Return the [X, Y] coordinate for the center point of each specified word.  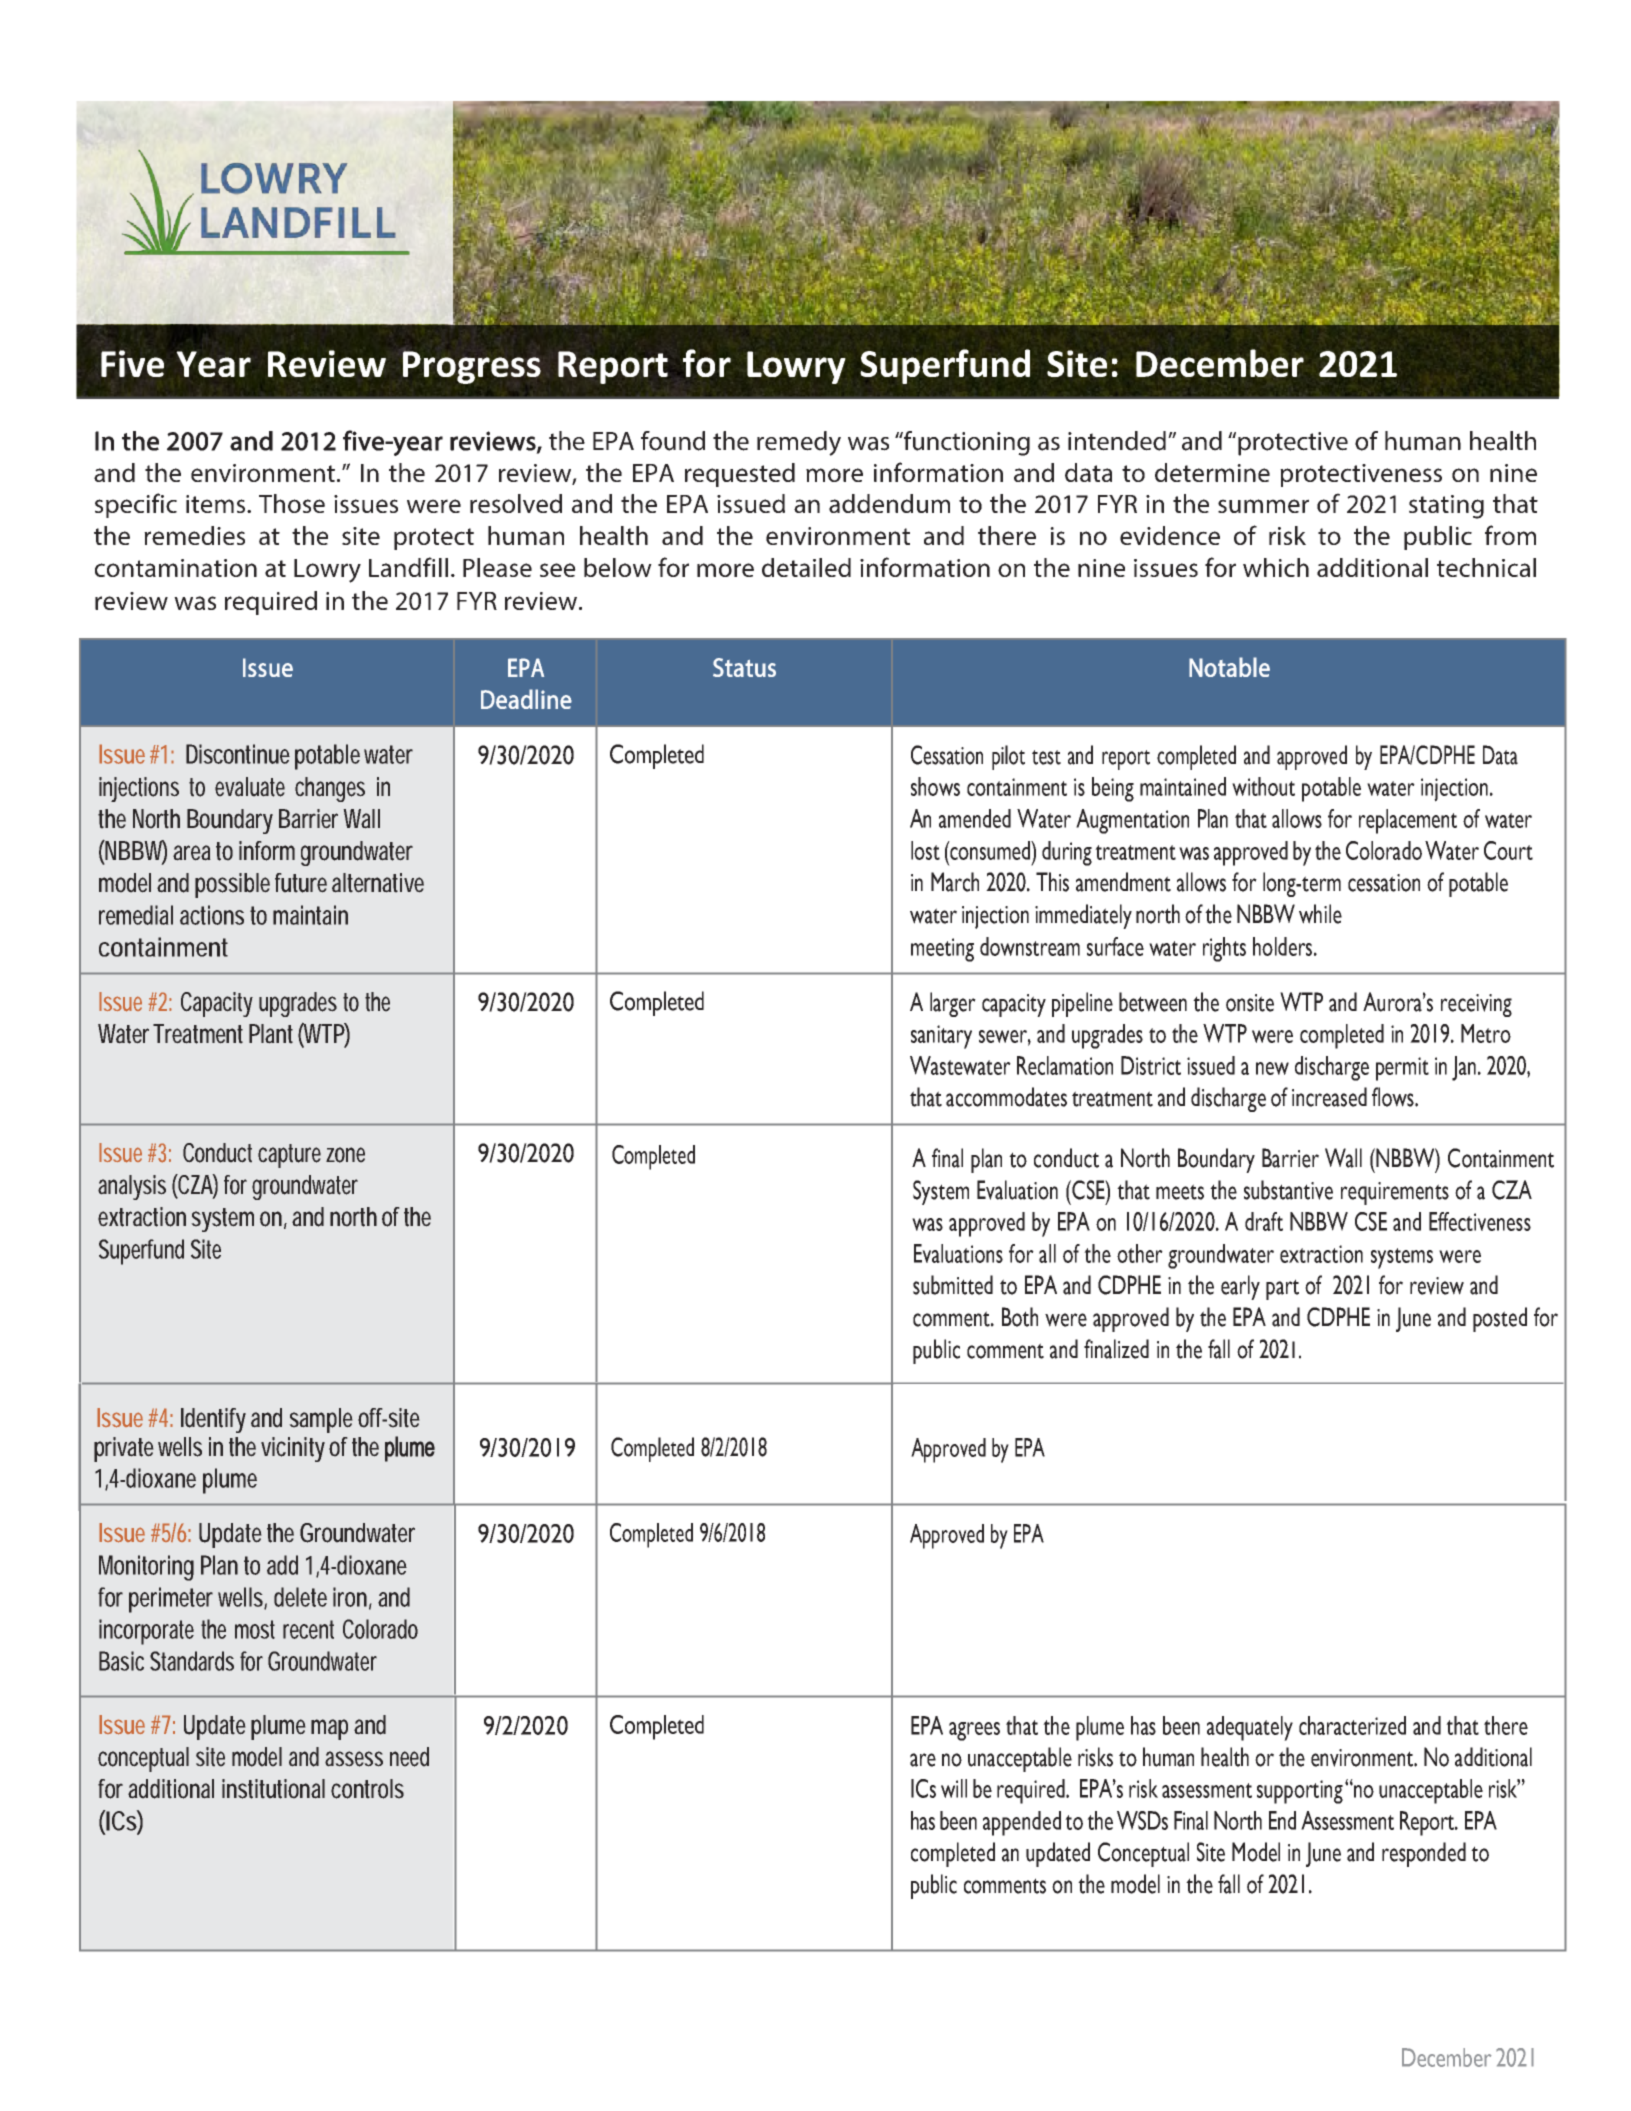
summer [1263, 506]
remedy [799, 443]
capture [289, 1156]
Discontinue [238, 754]
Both [1020, 1317]
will [954, 1788]
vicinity [293, 1449]
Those [292, 503]
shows [935, 786]
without [1263, 786]
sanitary [941, 1037]
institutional [273, 1789]
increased [1329, 1097]
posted [1500, 1319]
